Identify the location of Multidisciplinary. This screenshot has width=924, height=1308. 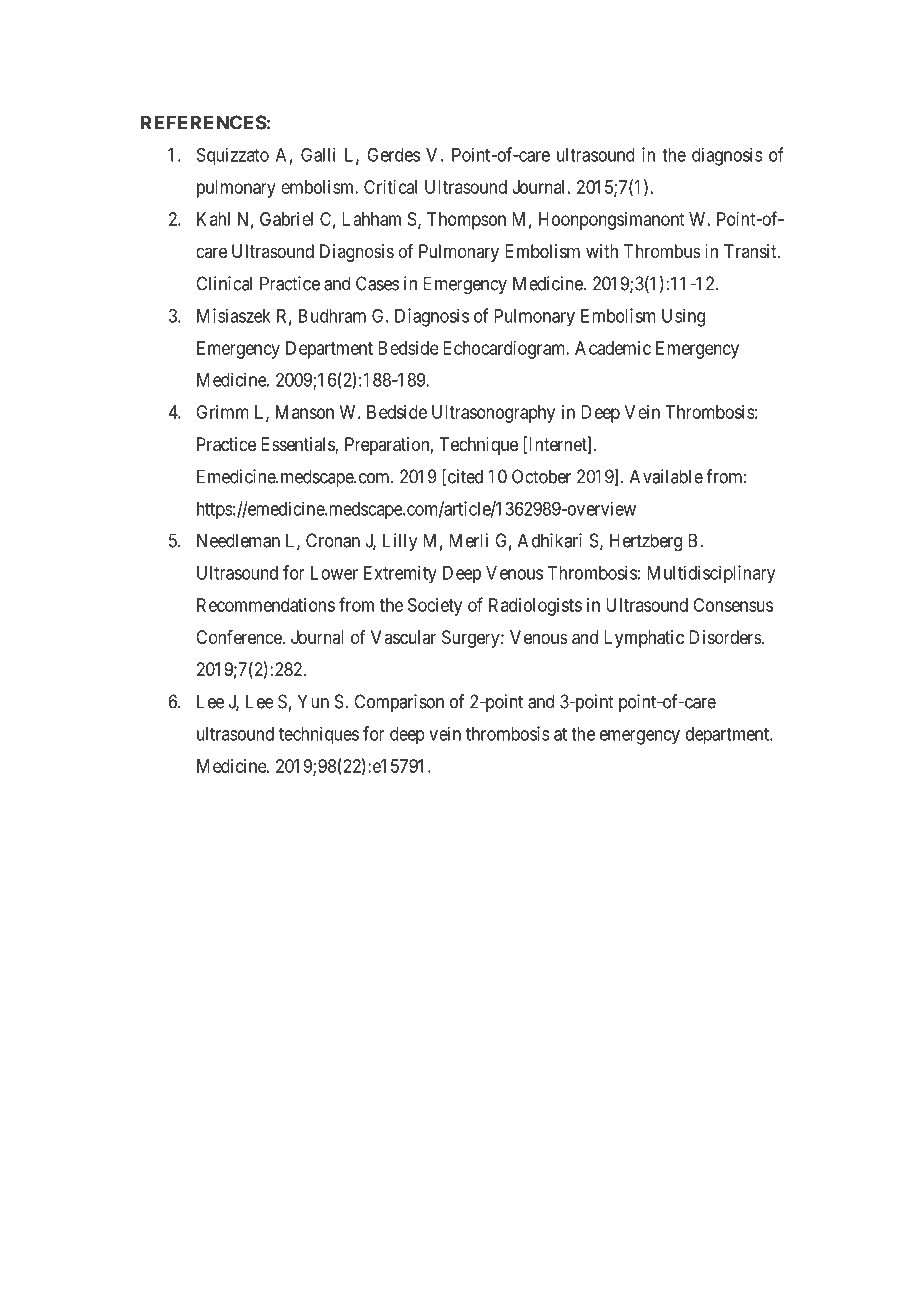
(711, 574).
